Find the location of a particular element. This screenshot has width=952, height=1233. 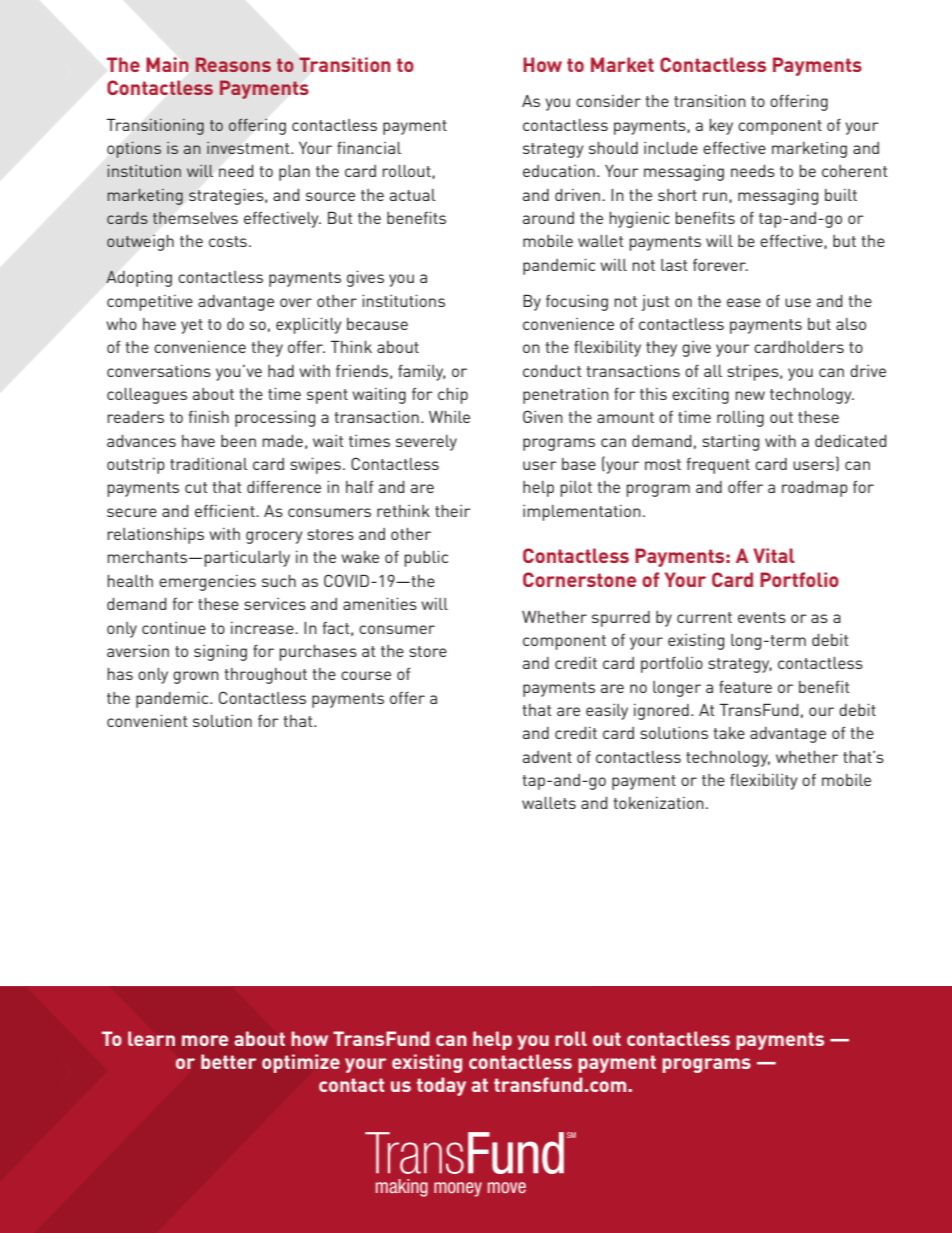

better is located at coordinates (229, 1061).
